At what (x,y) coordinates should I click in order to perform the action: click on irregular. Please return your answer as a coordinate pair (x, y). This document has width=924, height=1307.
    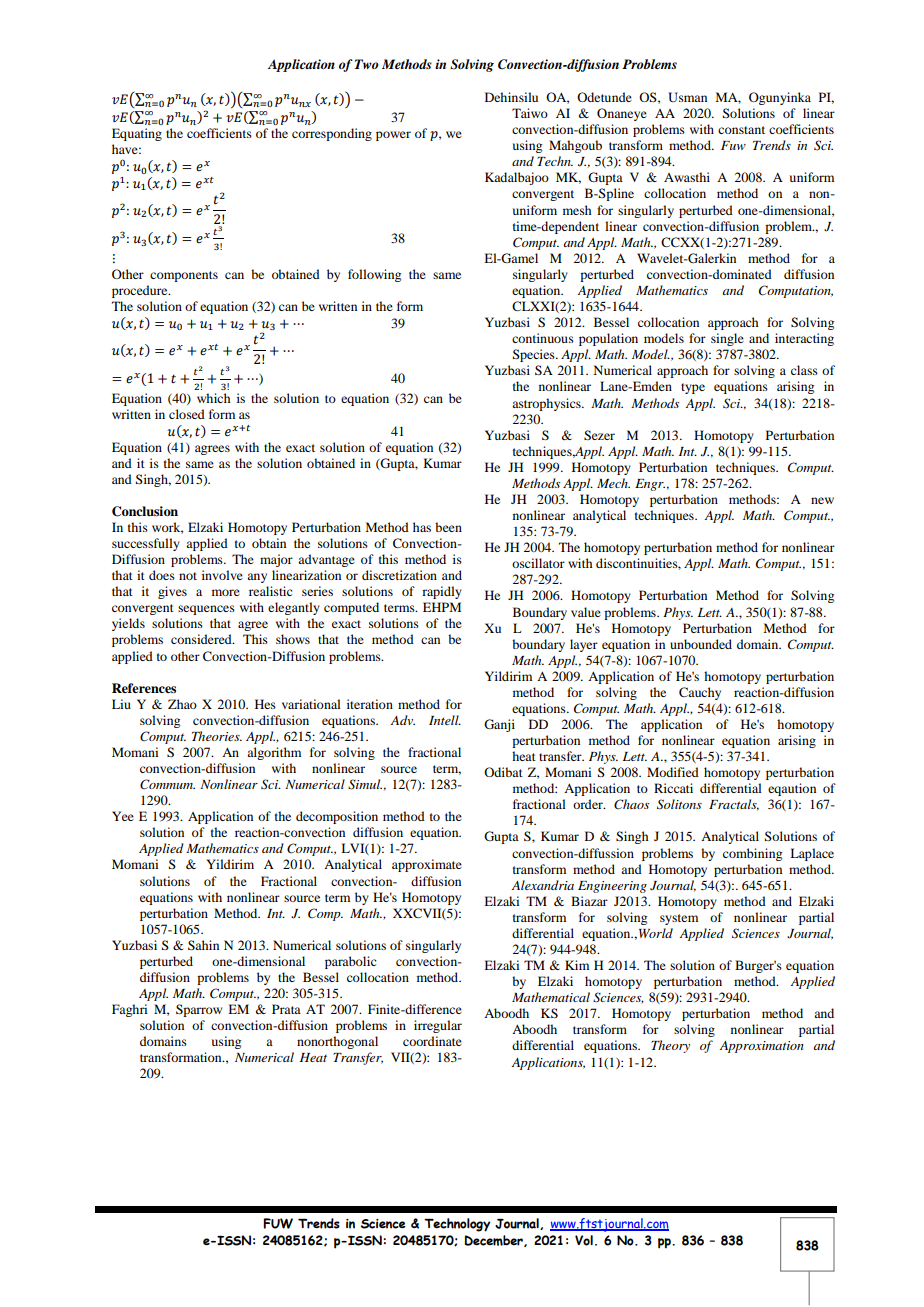
    Looking at the image, I should click on (438, 1026).
